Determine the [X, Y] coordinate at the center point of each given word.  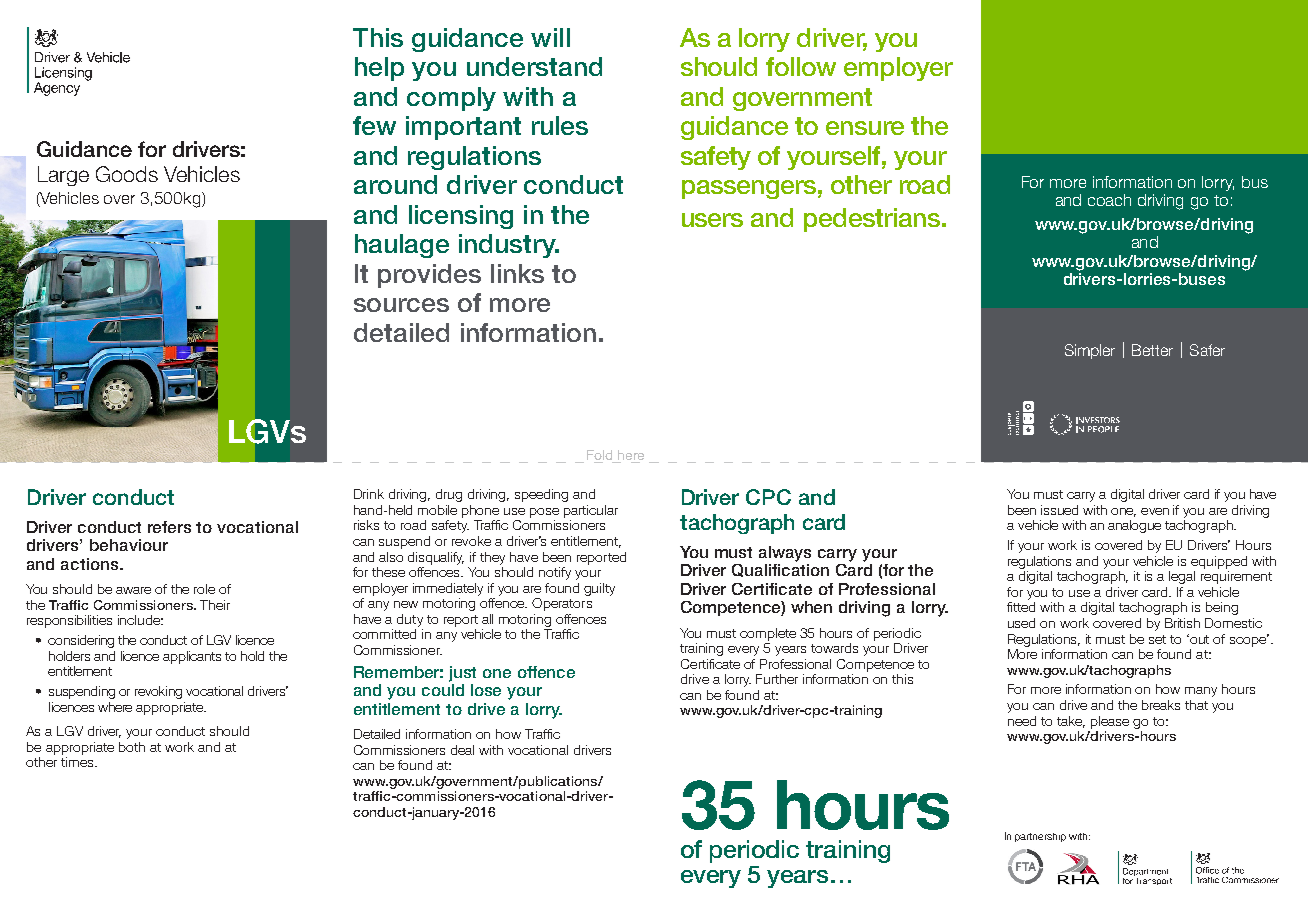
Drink [369, 494]
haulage [402, 246]
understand [534, 66]
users [712, 220]
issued [1059, 510]
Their [215, 605]
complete [768, 634]
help [379, 69]
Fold [601, 456]
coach [1109, 200]
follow [801, 66]
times [78, 762]
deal [462, 750]
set [1157, 639]
